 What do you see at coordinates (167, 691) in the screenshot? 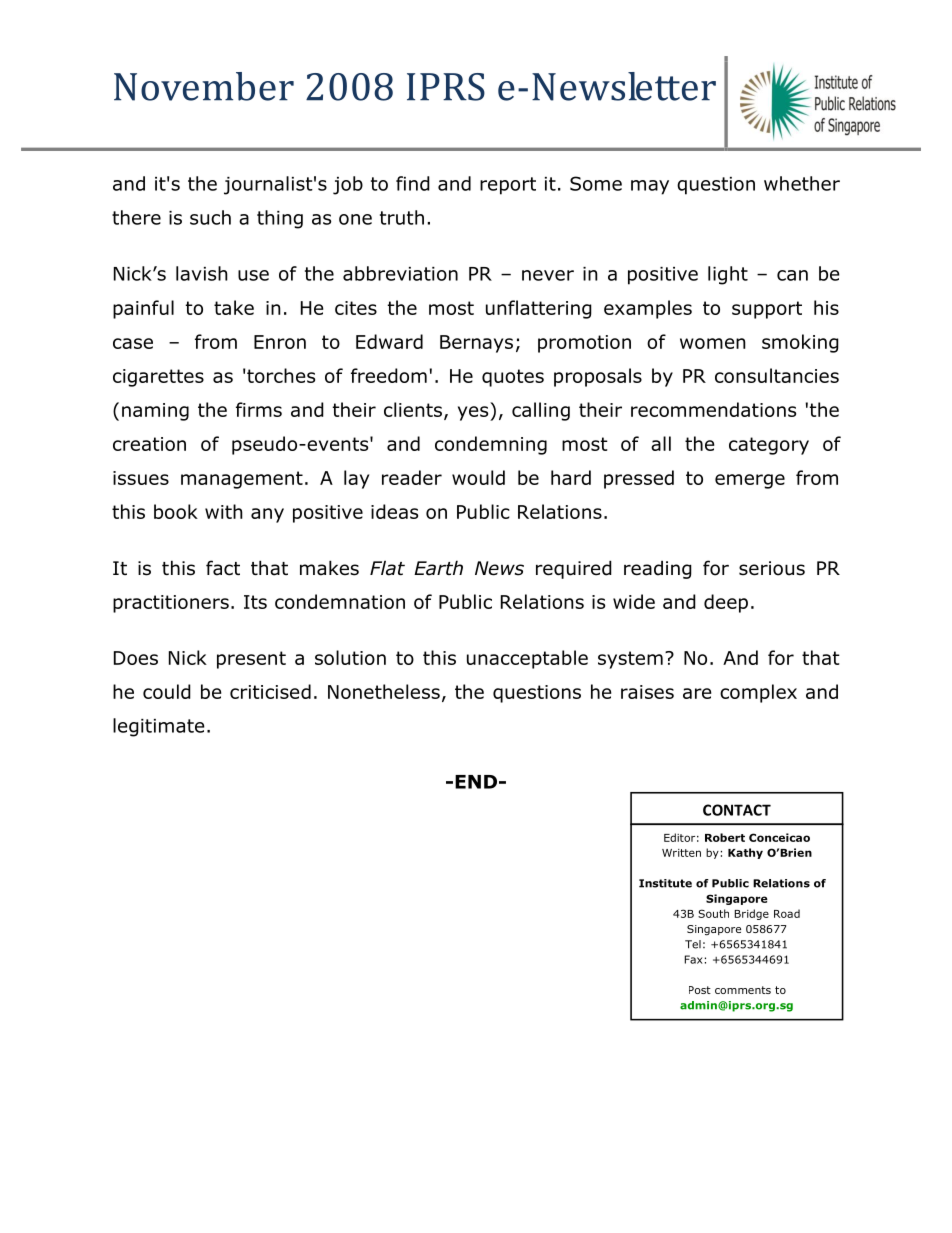
I see `could` at bounding box center [167, 691].
